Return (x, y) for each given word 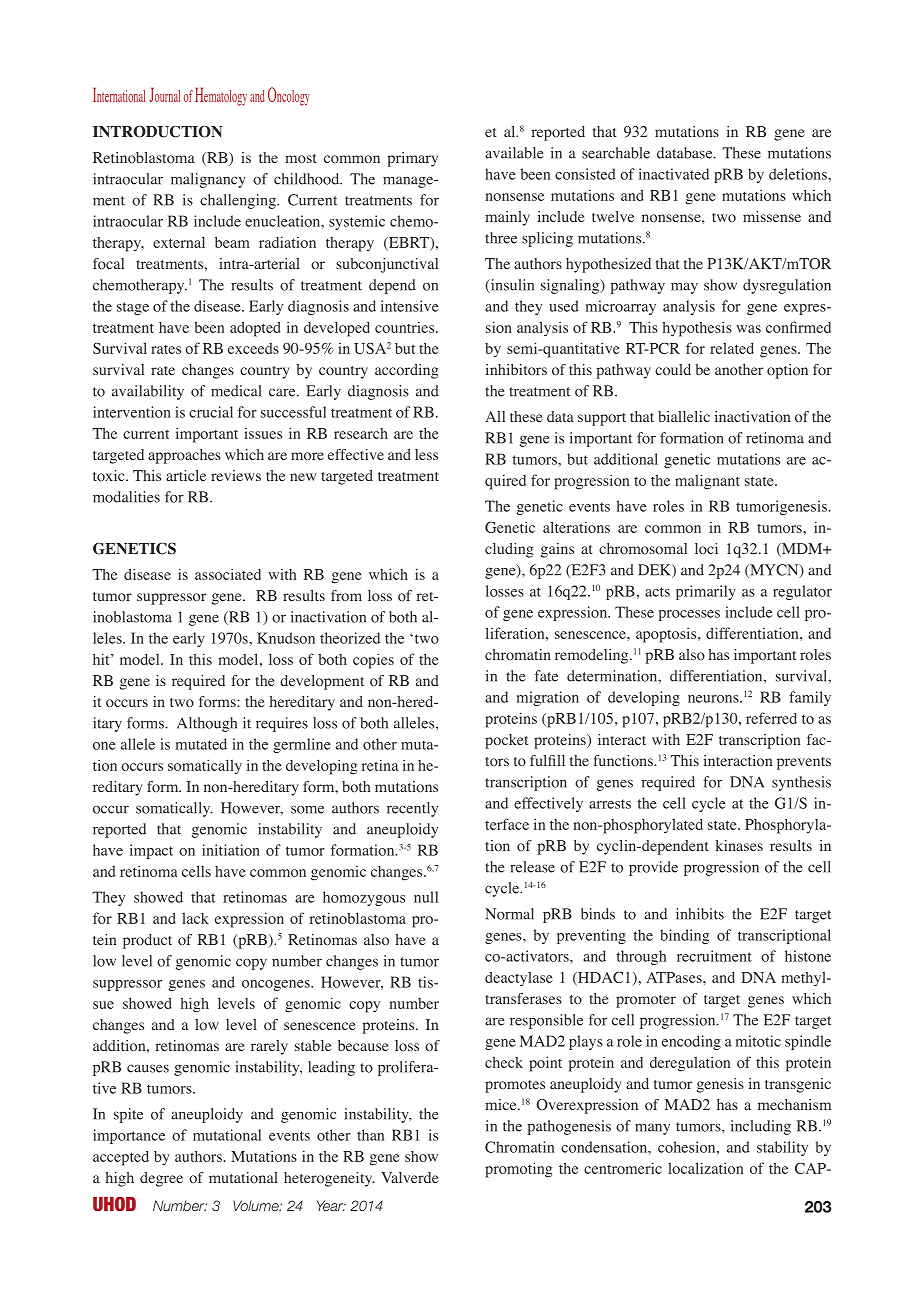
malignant (707, 482)
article (186, 475)
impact (151, 851)
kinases (739, 845)
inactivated (674, 174)
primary (413, 159)
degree (161, 1179)
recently (412, 809)
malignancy (208, 180)
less (426, 454)
